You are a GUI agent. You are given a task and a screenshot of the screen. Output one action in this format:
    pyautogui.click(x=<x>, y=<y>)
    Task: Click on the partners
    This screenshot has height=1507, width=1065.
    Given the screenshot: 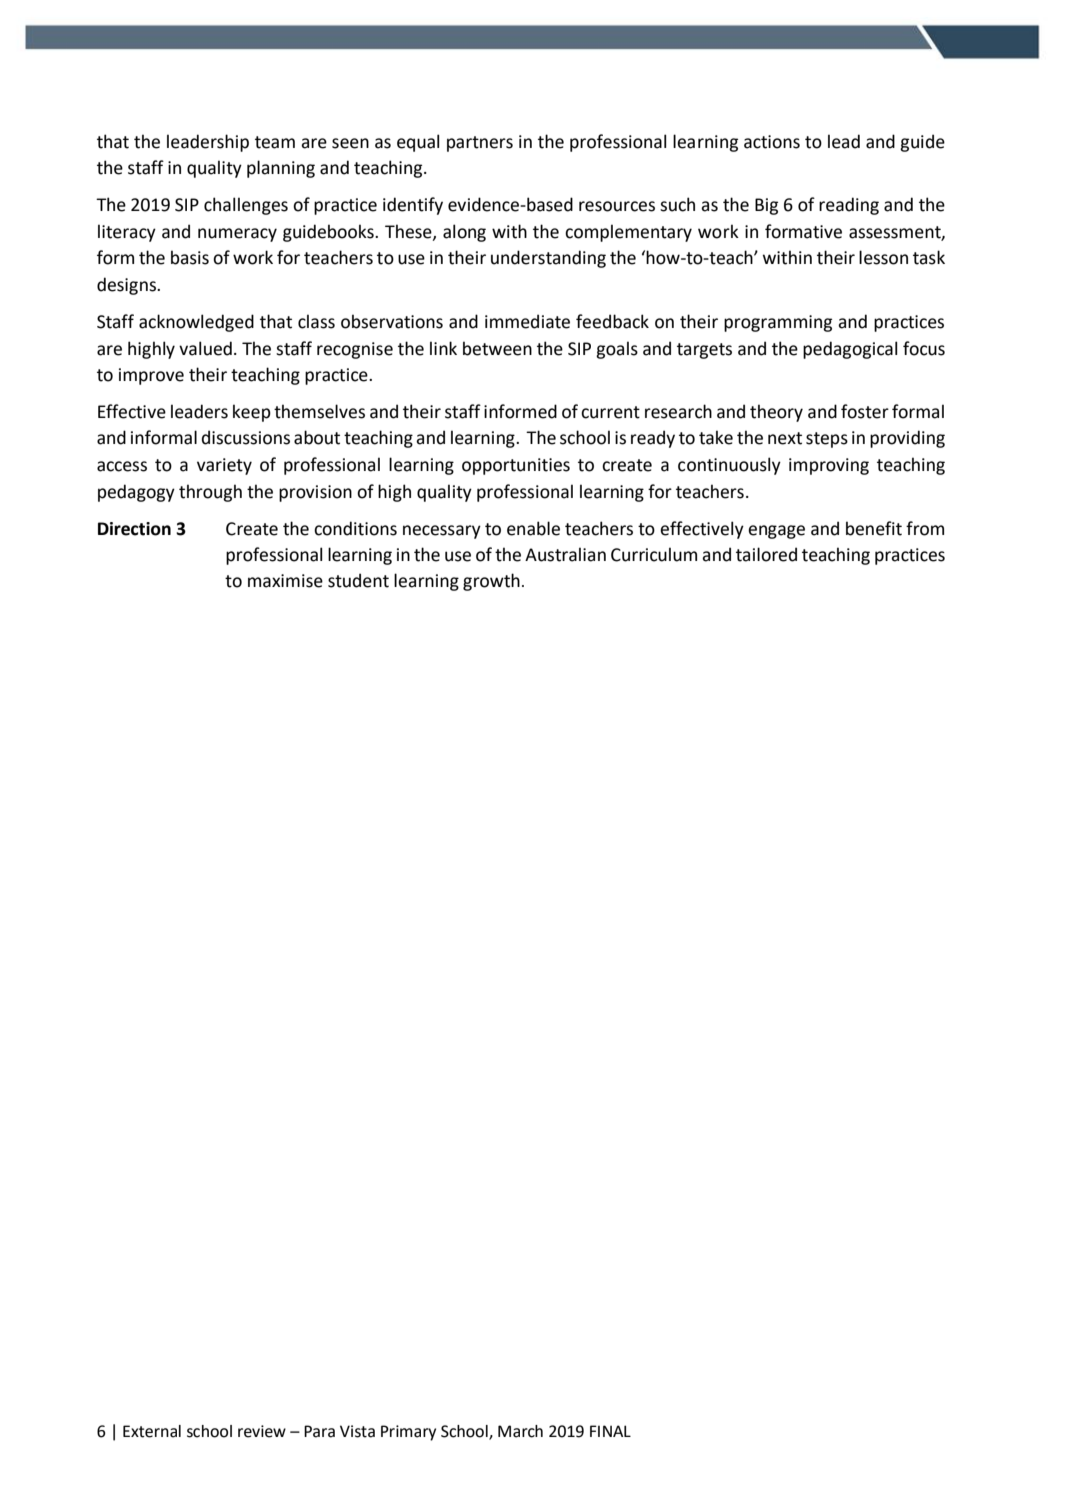 What is the action you would take?
    pyautogui.click(x=480, y=144)
